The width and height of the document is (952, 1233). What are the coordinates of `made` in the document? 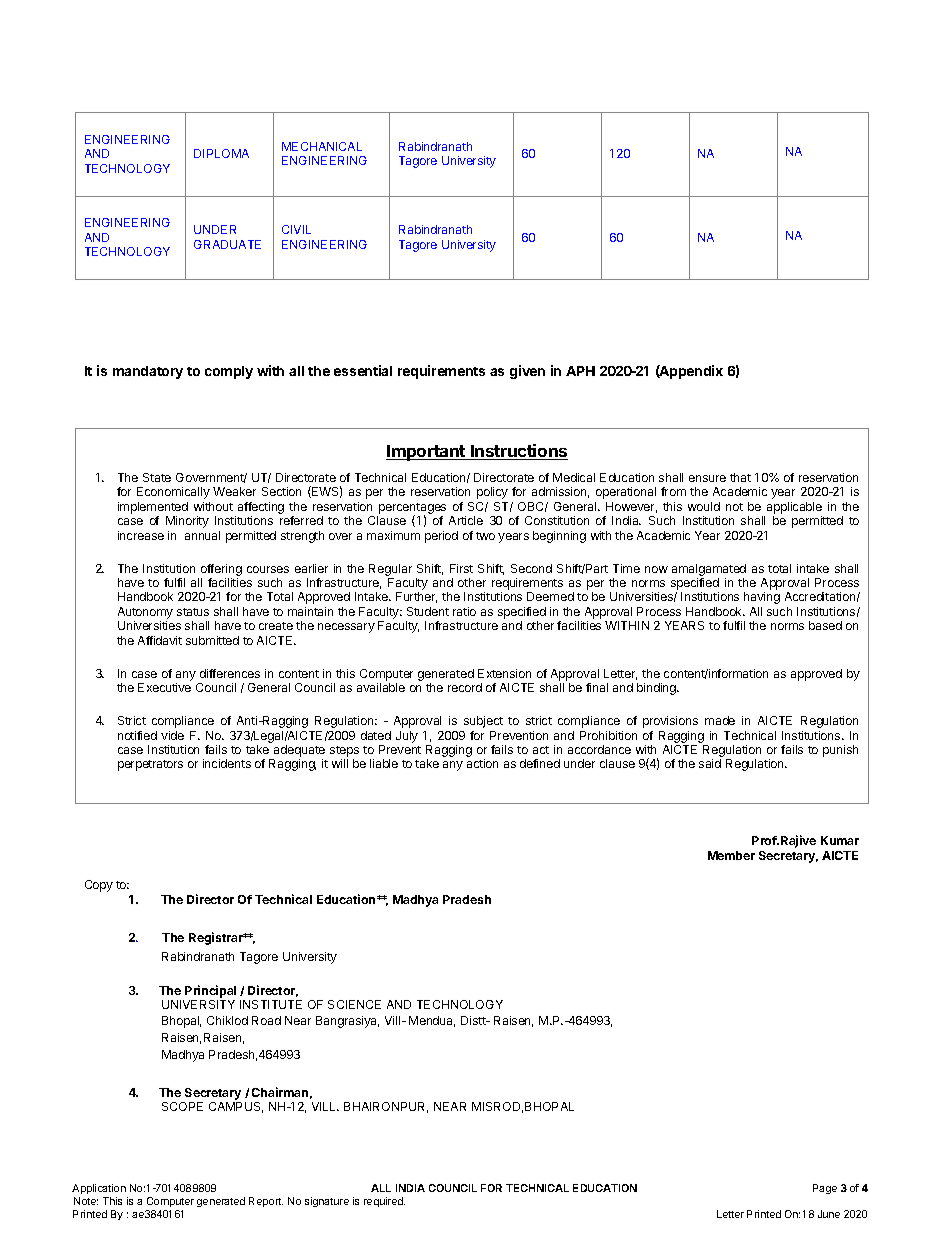 It's located at (720, 720).
